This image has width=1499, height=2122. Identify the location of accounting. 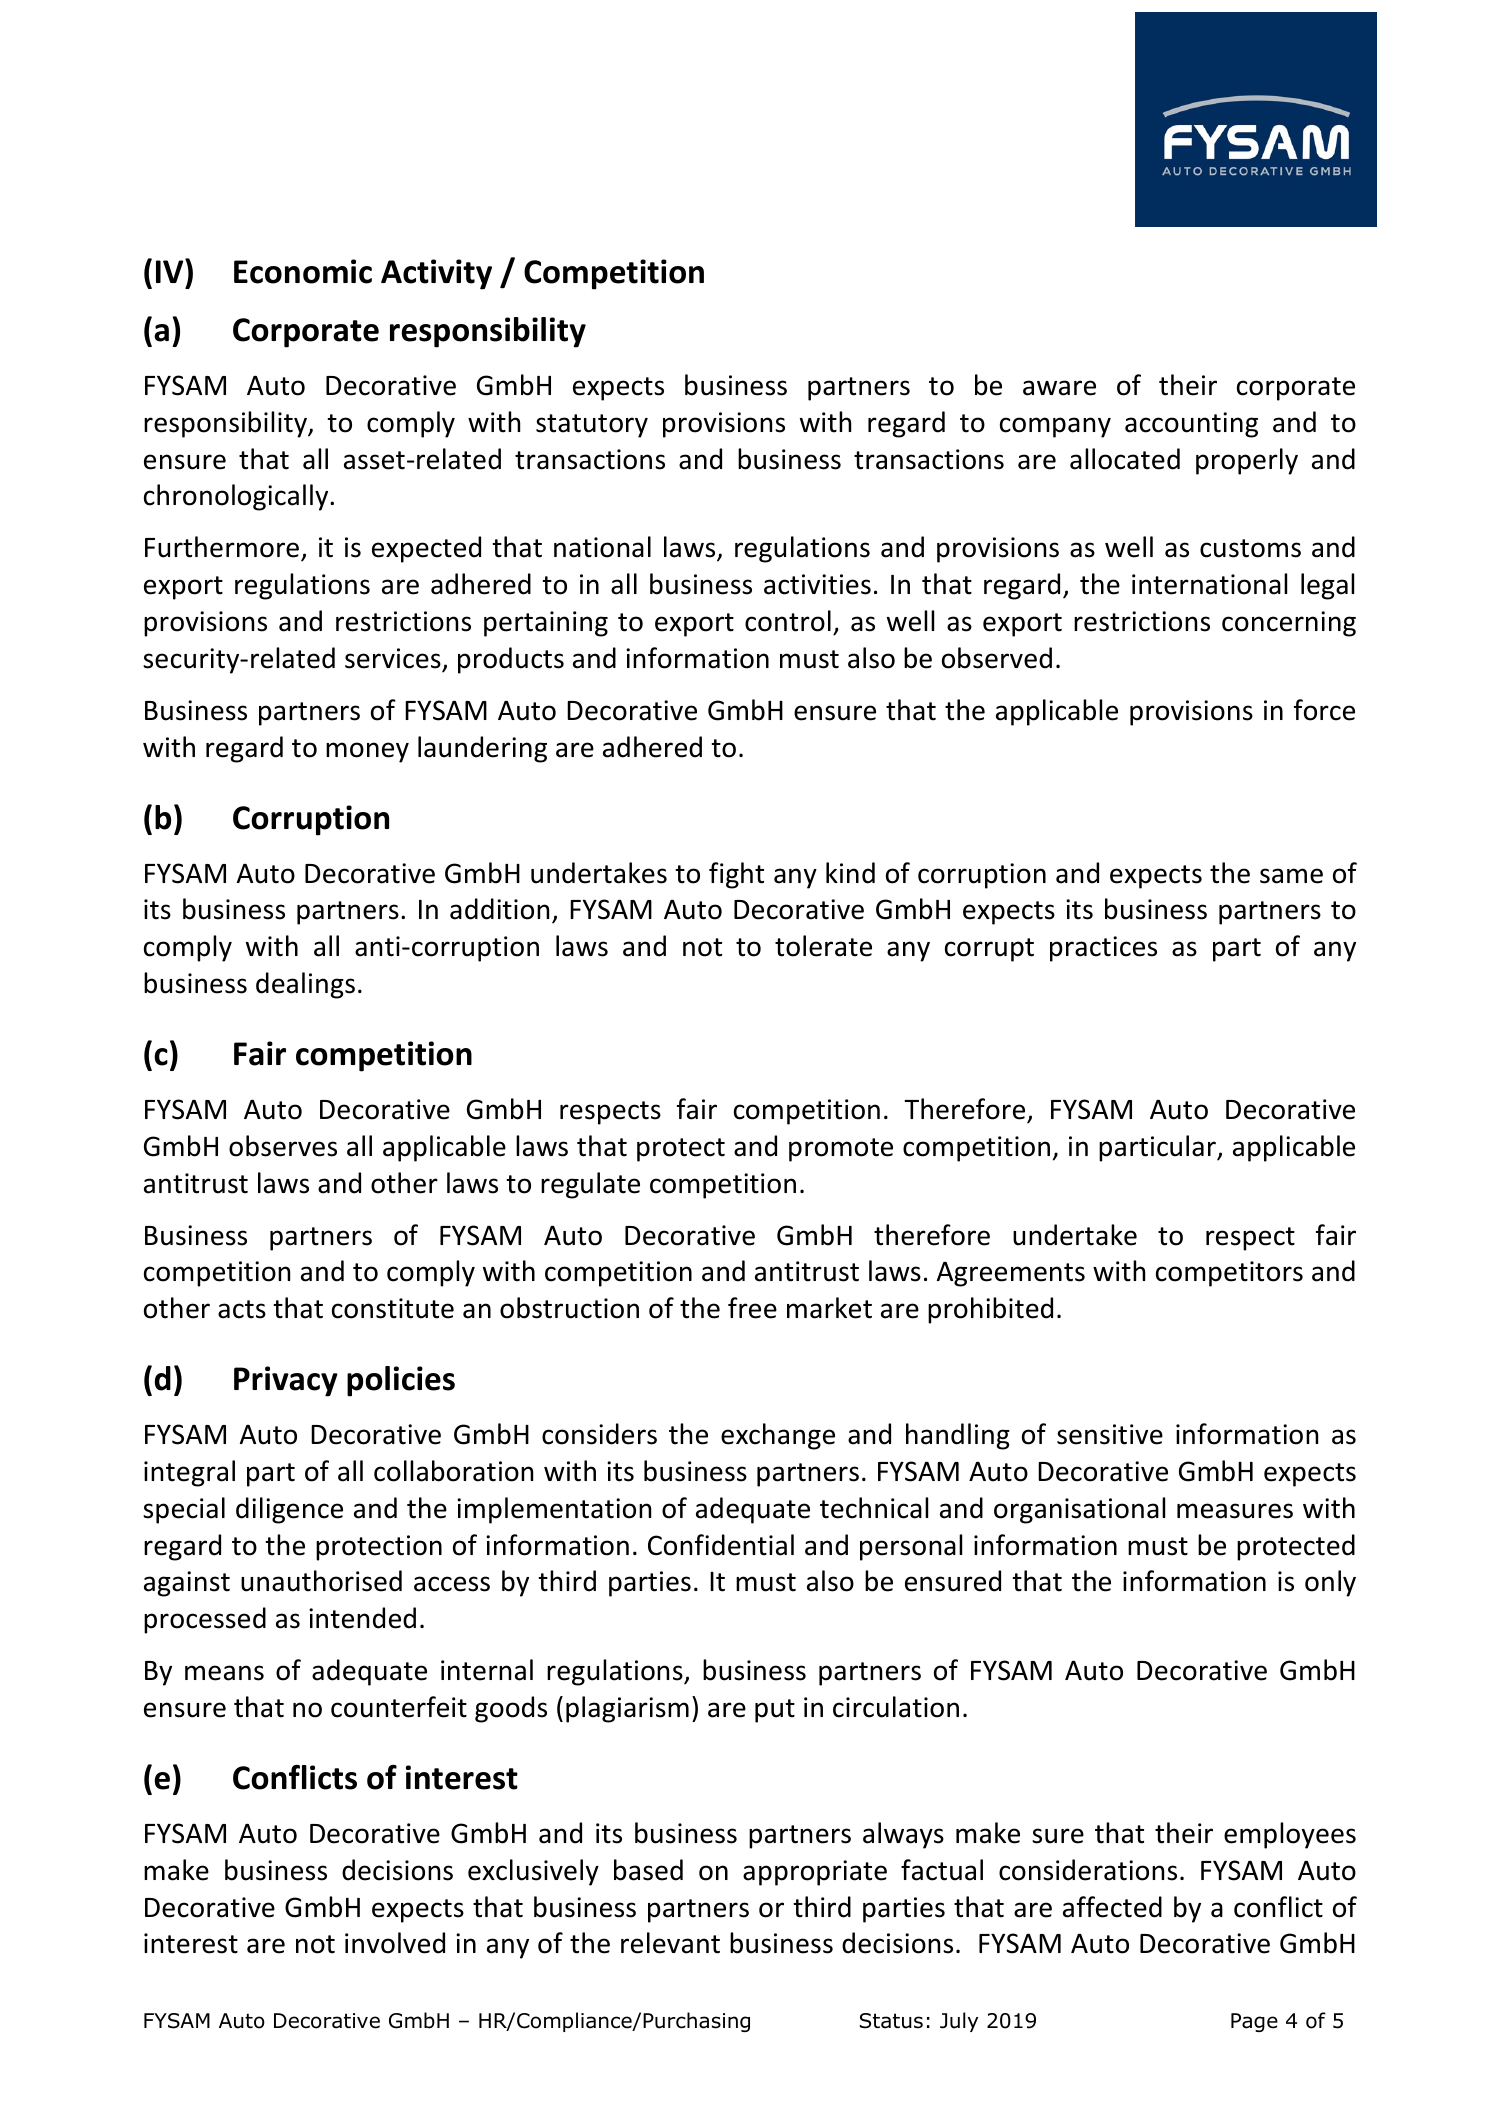
(1191, 425).
